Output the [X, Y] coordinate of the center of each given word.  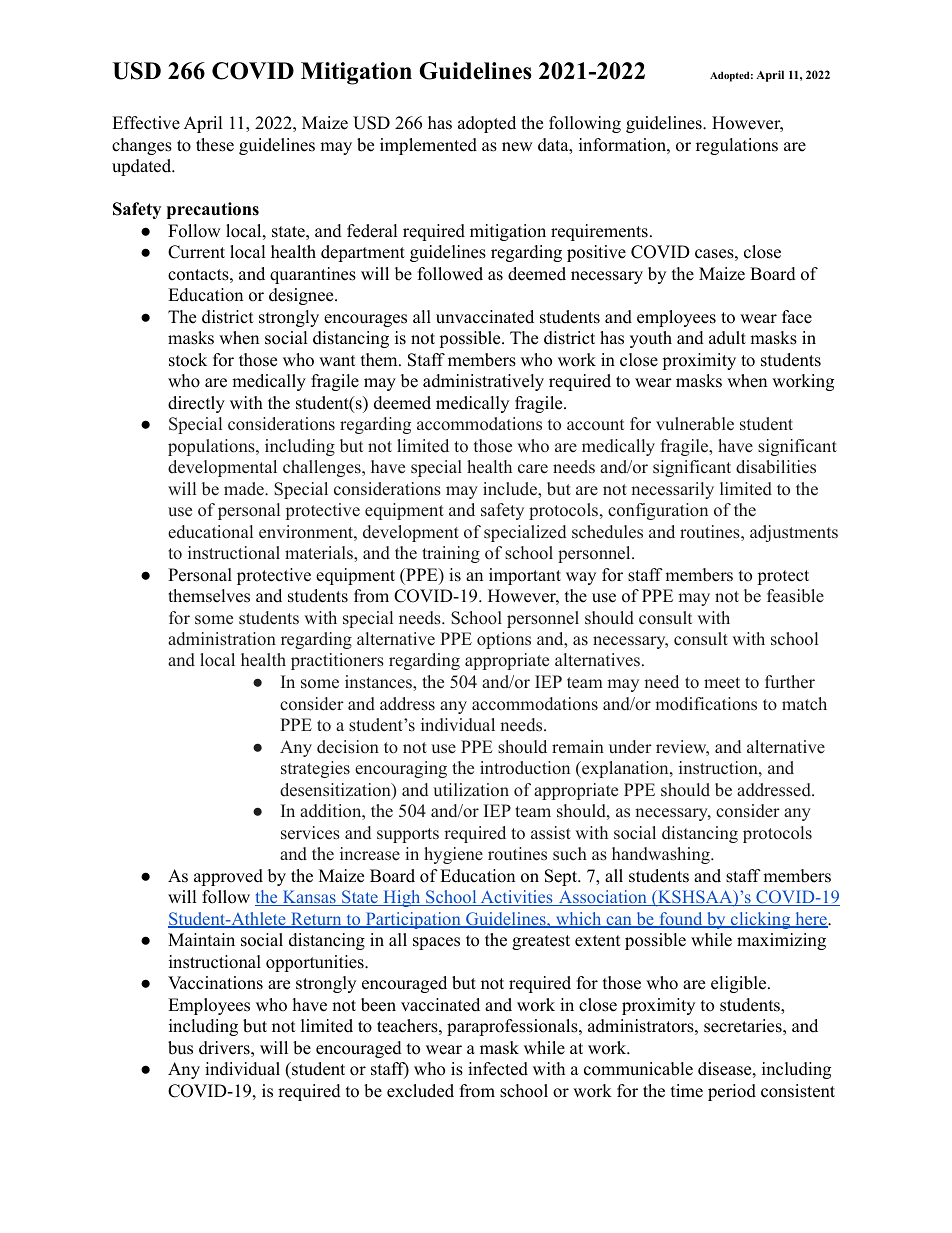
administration [222, 639]
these [215, 145]
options [504, 640]
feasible [795, 596]
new [517, 147]
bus [180, 1048]
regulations [737, 146]
